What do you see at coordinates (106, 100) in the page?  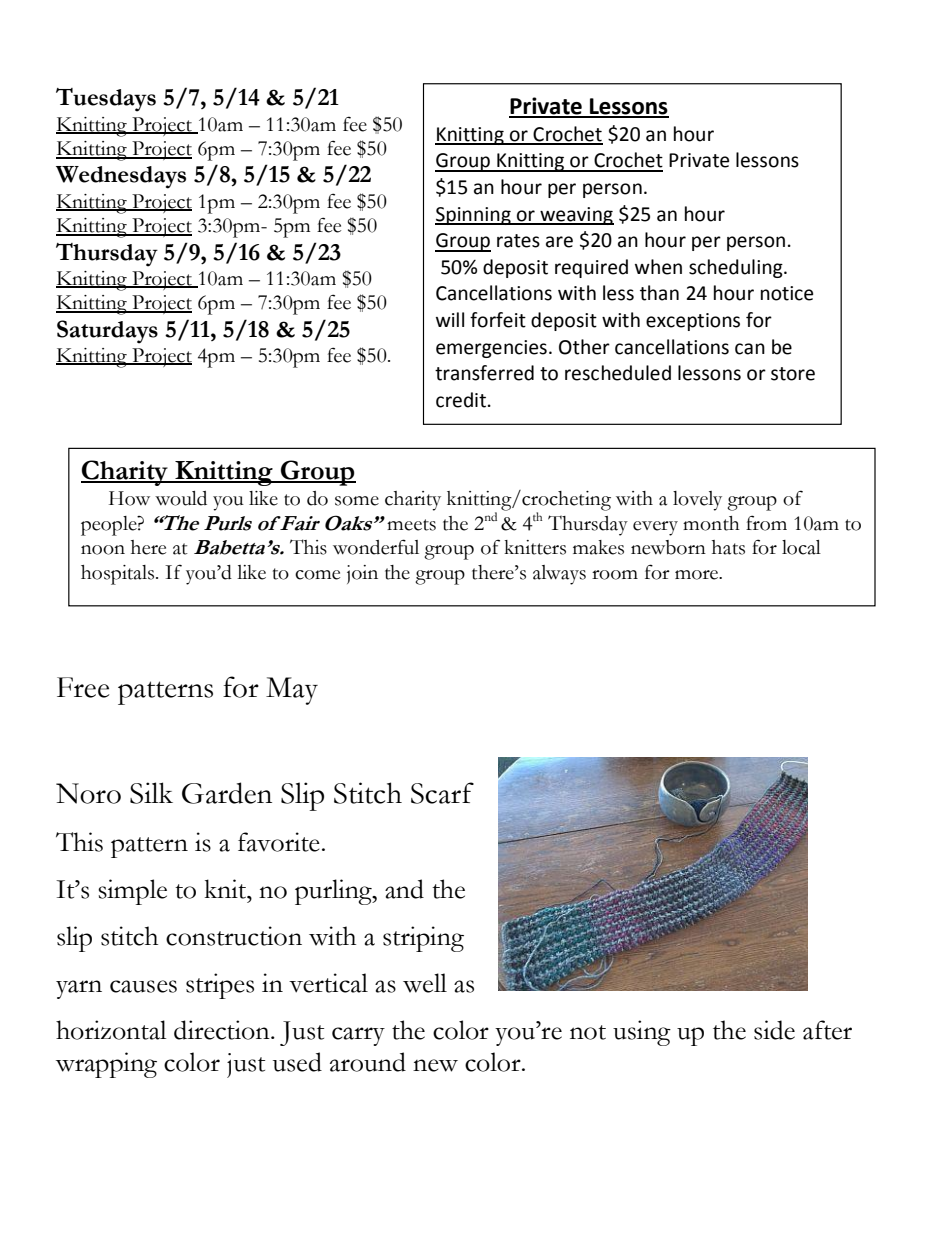 I see `Tuesdays` at bounding box center [106, 100].
